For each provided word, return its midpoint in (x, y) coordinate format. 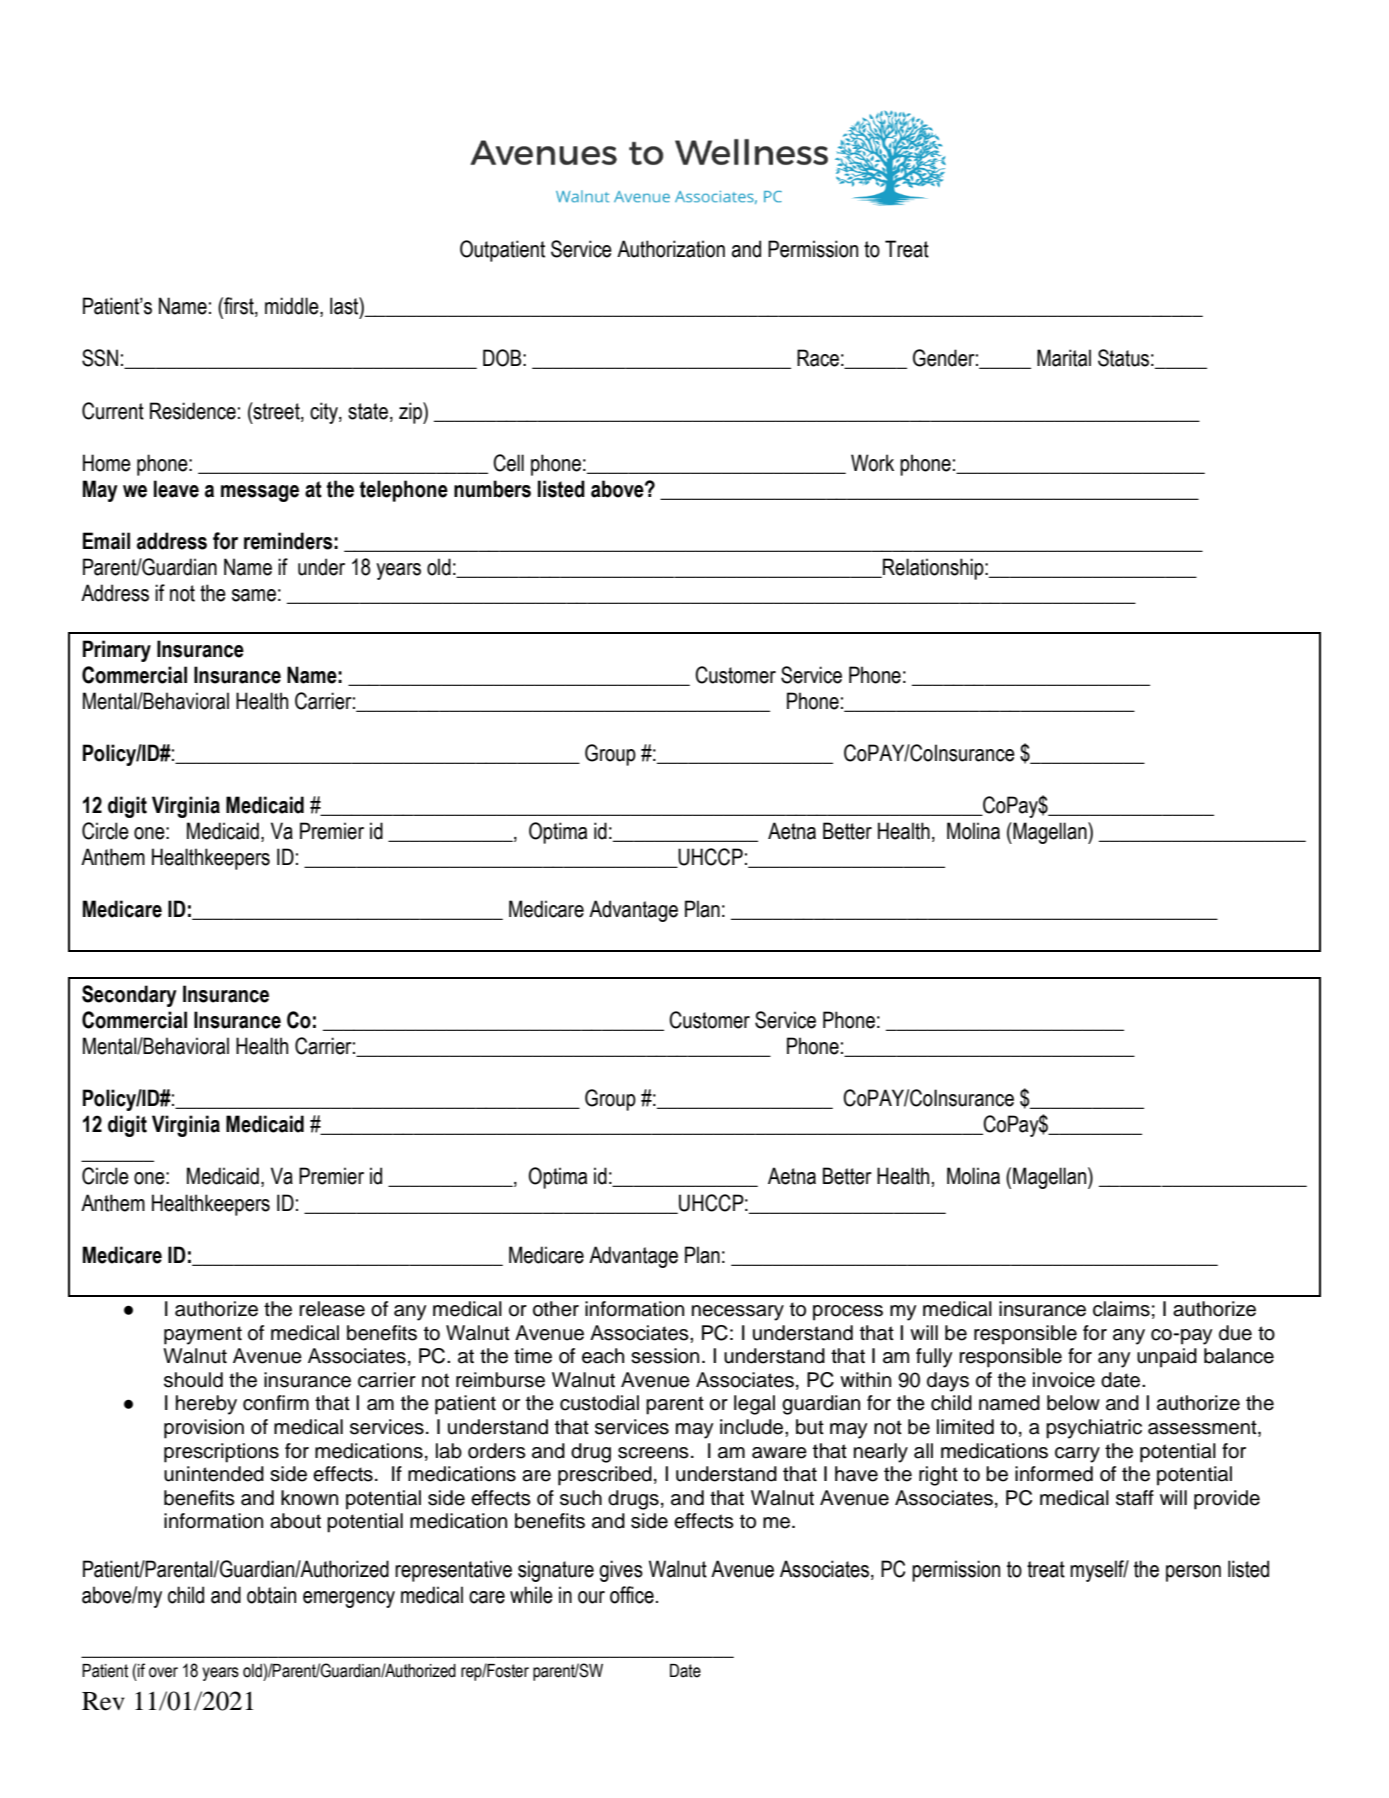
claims (1121, 1309)
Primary (117, 651)
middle (293, 307)
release (332, 1309)
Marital (1064, 358)
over (163, 1672)
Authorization (671, 249)
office (632, 1595)
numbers (492, 489)
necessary (738, 1313)
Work (872, 463)
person (1193, 1573)
